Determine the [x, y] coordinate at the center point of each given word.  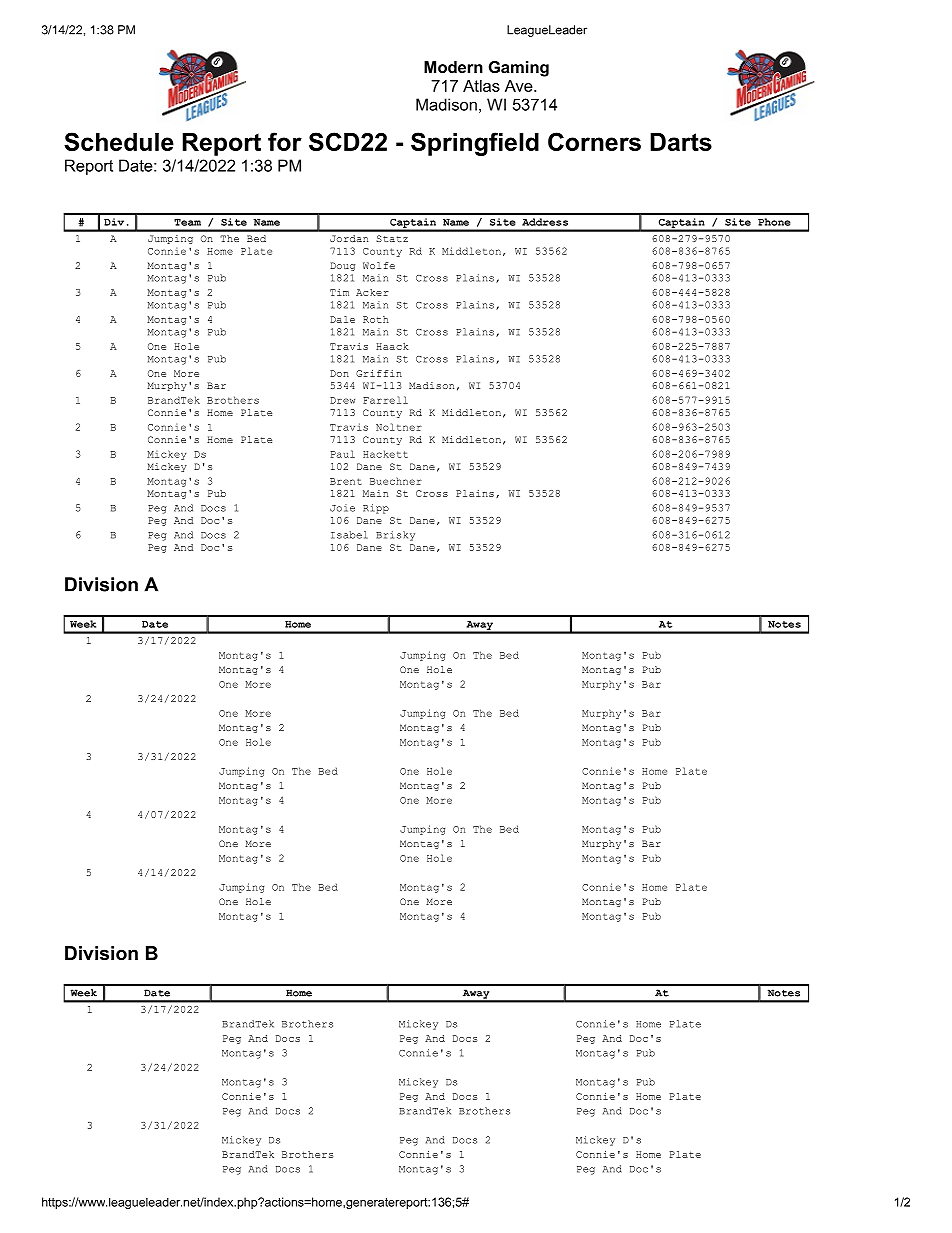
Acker [372, 292]
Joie [342, 508]
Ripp [376, 509]
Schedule [119, 141]
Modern [453, 67]
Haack [392, 346]
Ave [520, 86]
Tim [339, 292]
